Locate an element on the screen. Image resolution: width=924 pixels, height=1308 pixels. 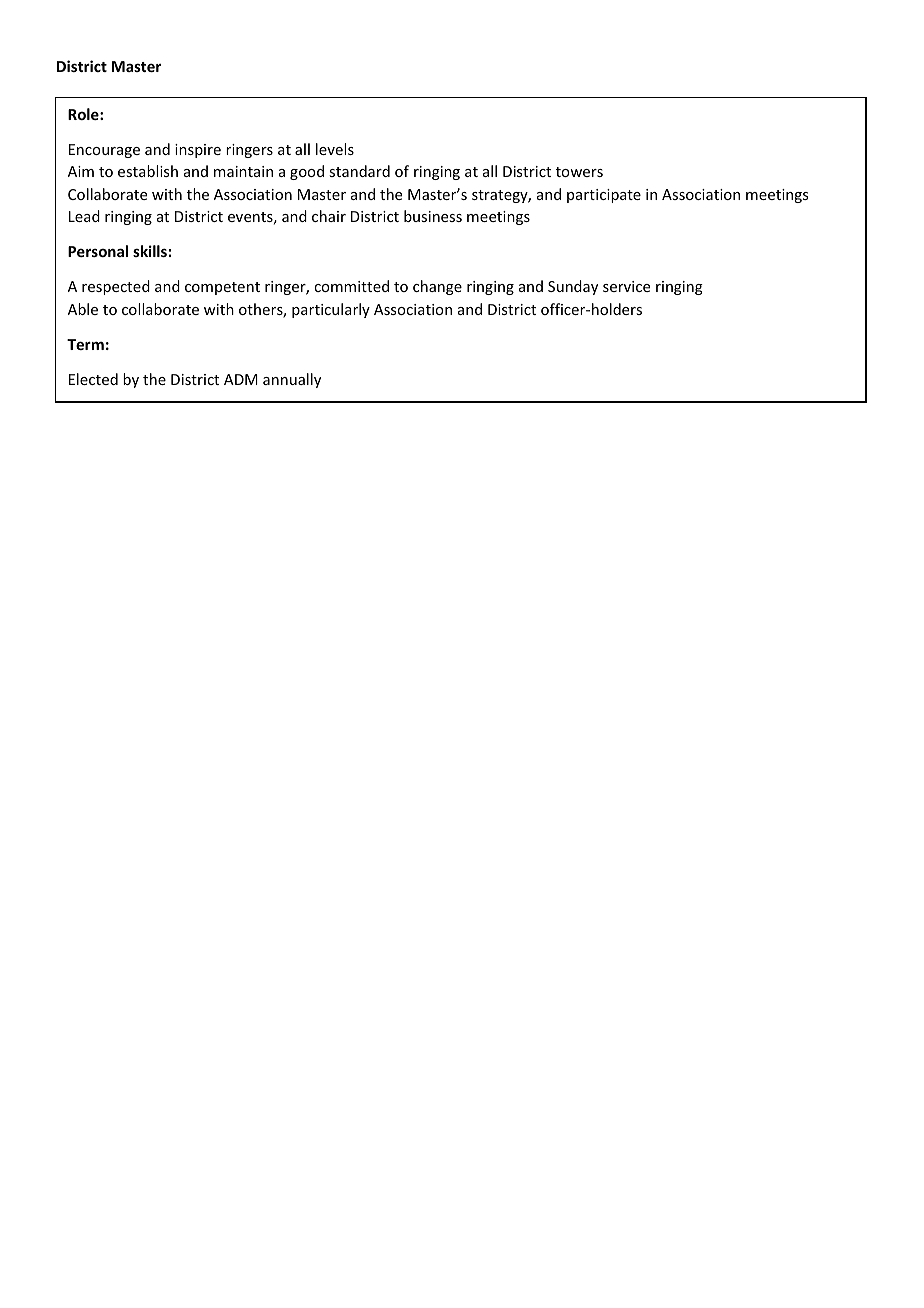
service is located at coordinates (626, 286).
